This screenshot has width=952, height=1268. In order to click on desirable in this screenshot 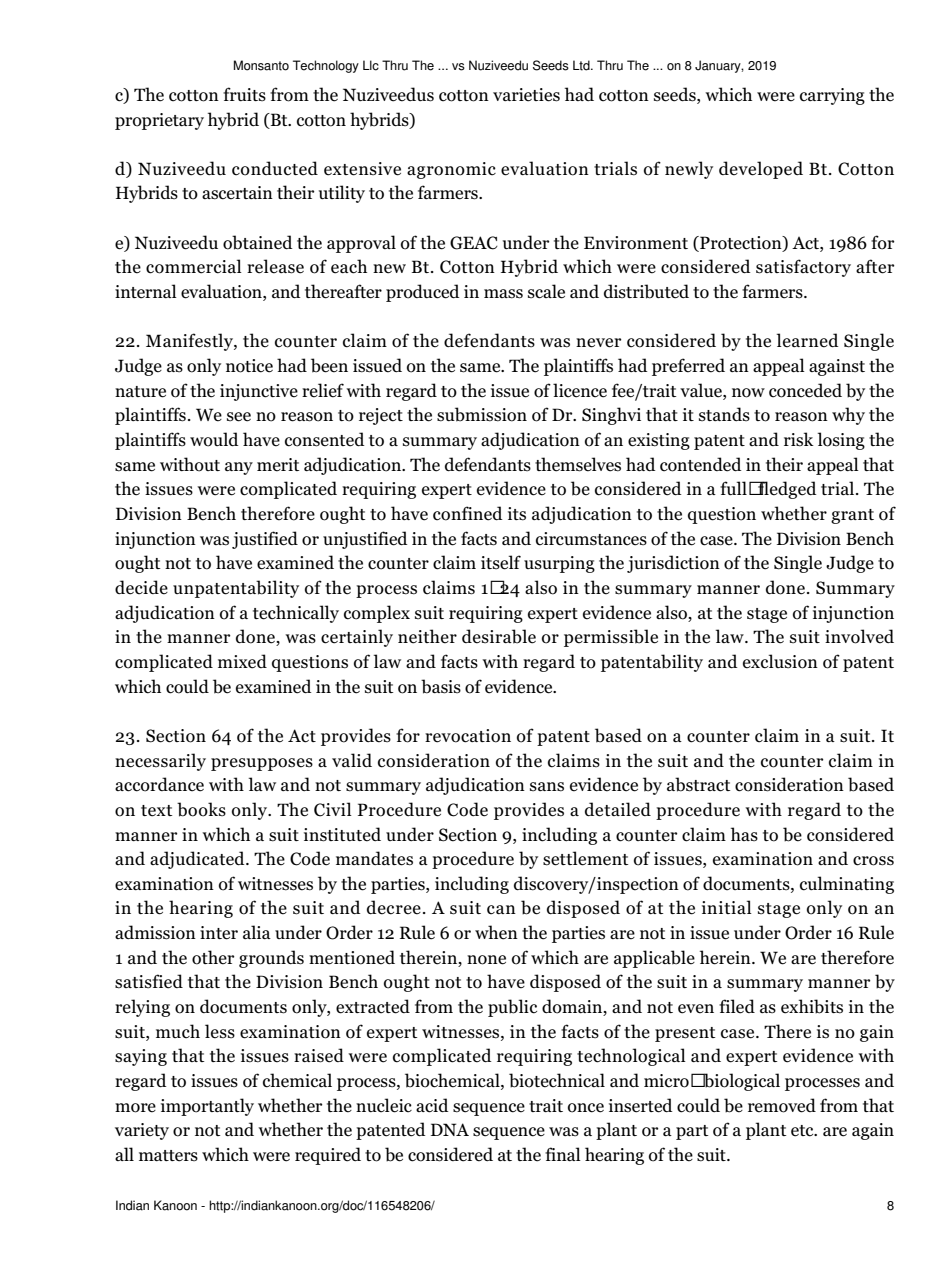, I will do `click(499, 636)`.
